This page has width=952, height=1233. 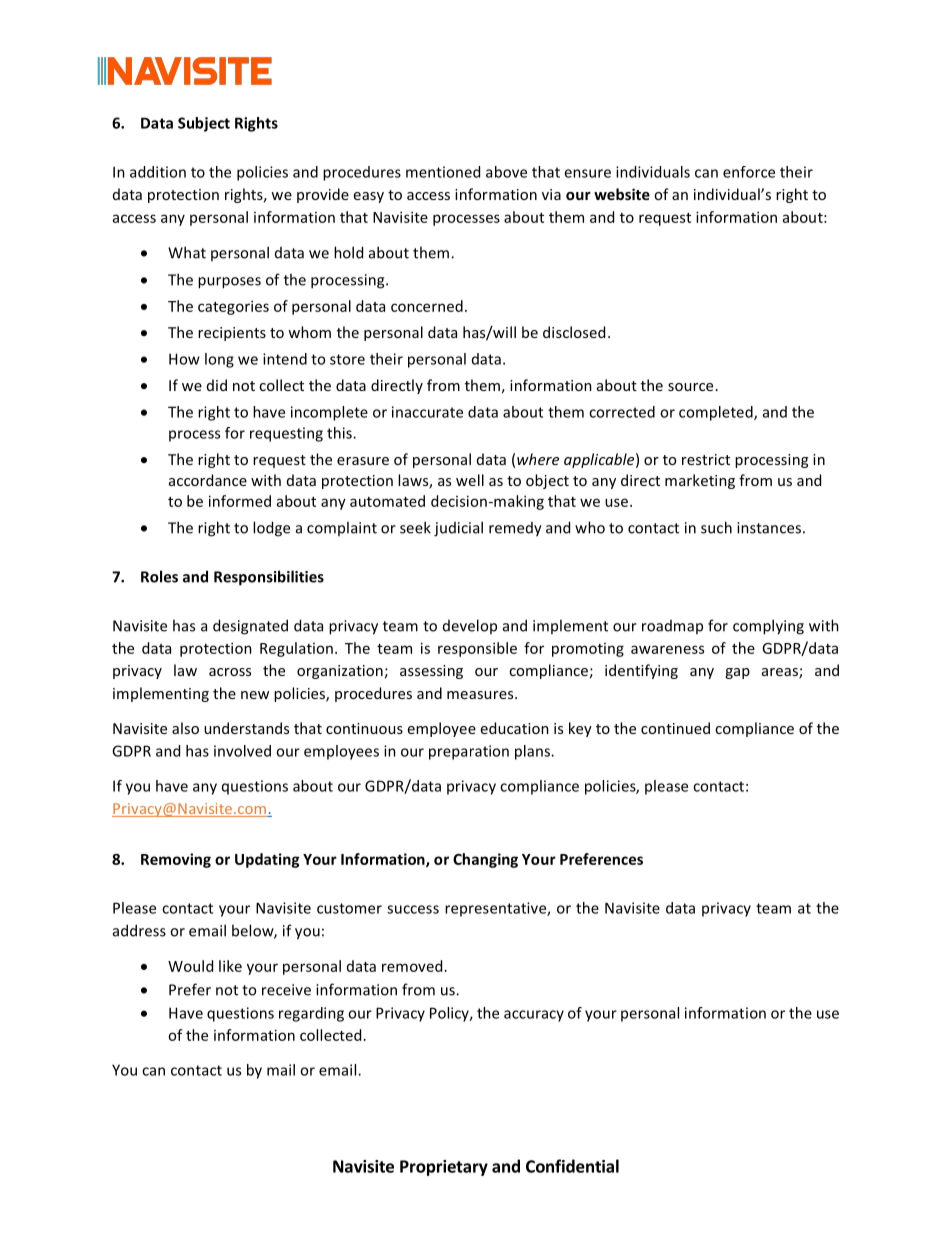 What do you see at coordinates (667, 649) in the page?
I see `awareness` at bounding box center [667, 649].
